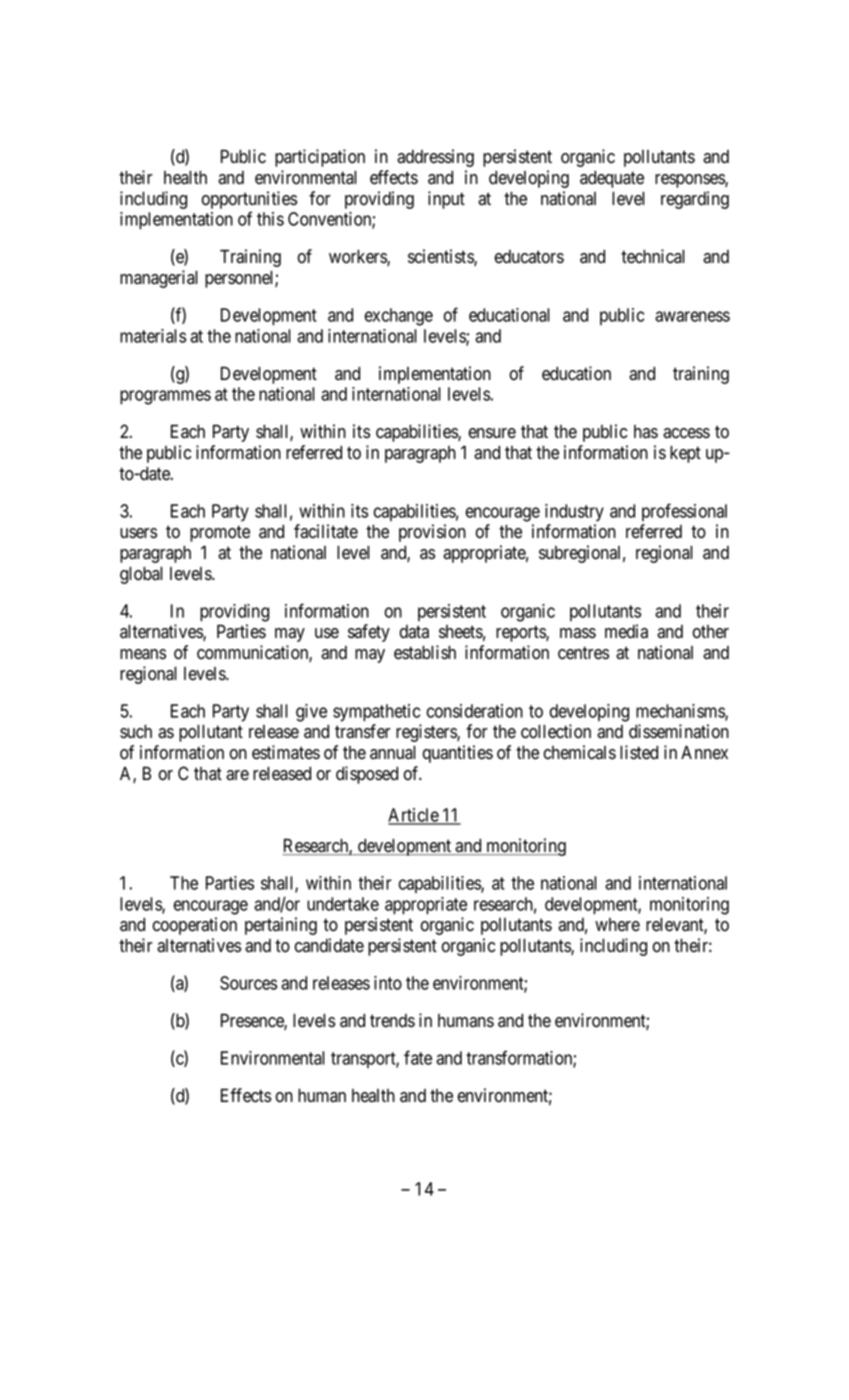  I want to click on adequate, so click(612, 179).
